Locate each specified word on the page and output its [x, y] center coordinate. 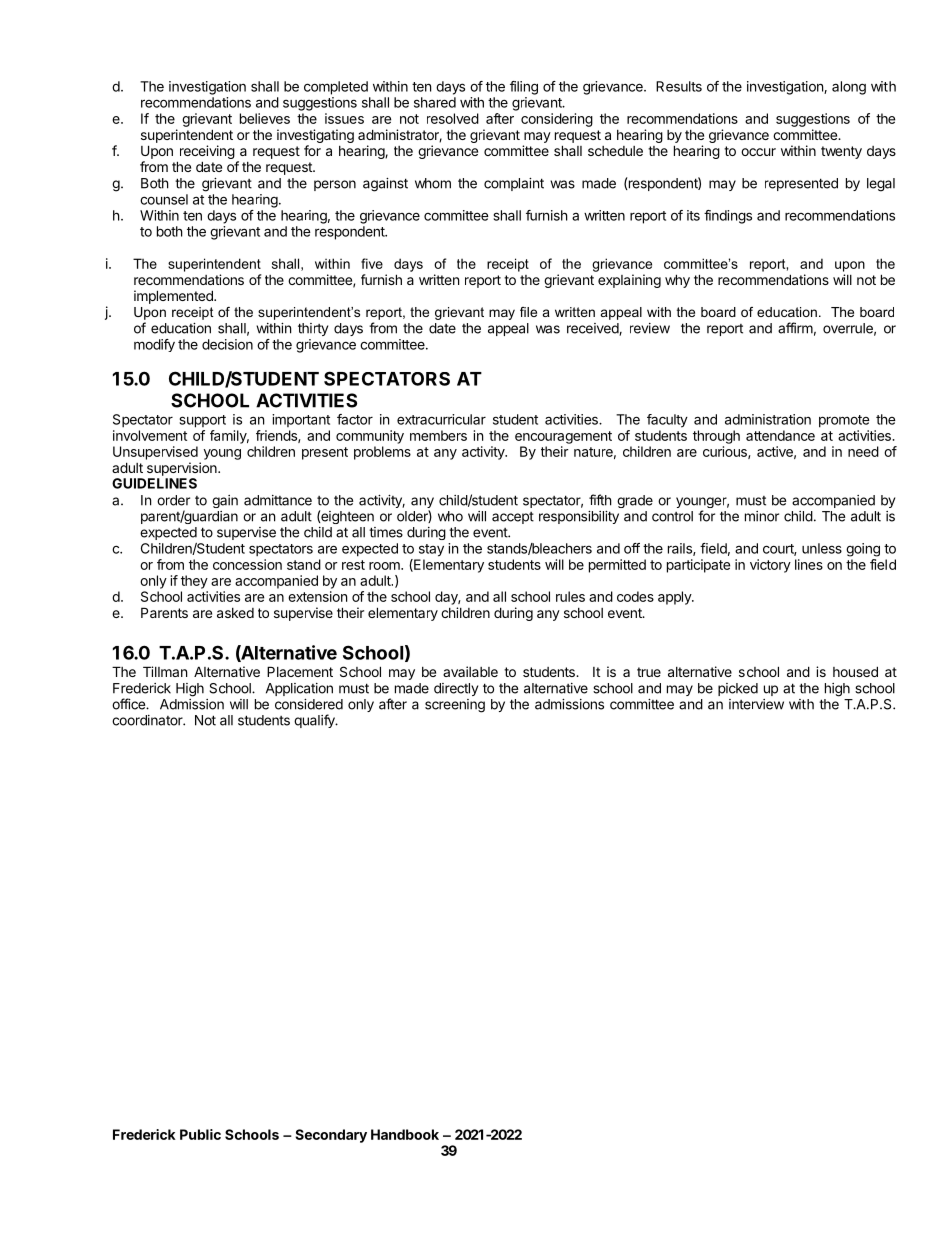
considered [309, 704]
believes [265, 118]
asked [235, 613]
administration [768, 419]
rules [570, 596]
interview [756, 704]
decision [227, 344]
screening [455, 706]
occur [758, 152]
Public [200, 1134]
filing [524, 88]
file [528, 312]
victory [770, 566]
